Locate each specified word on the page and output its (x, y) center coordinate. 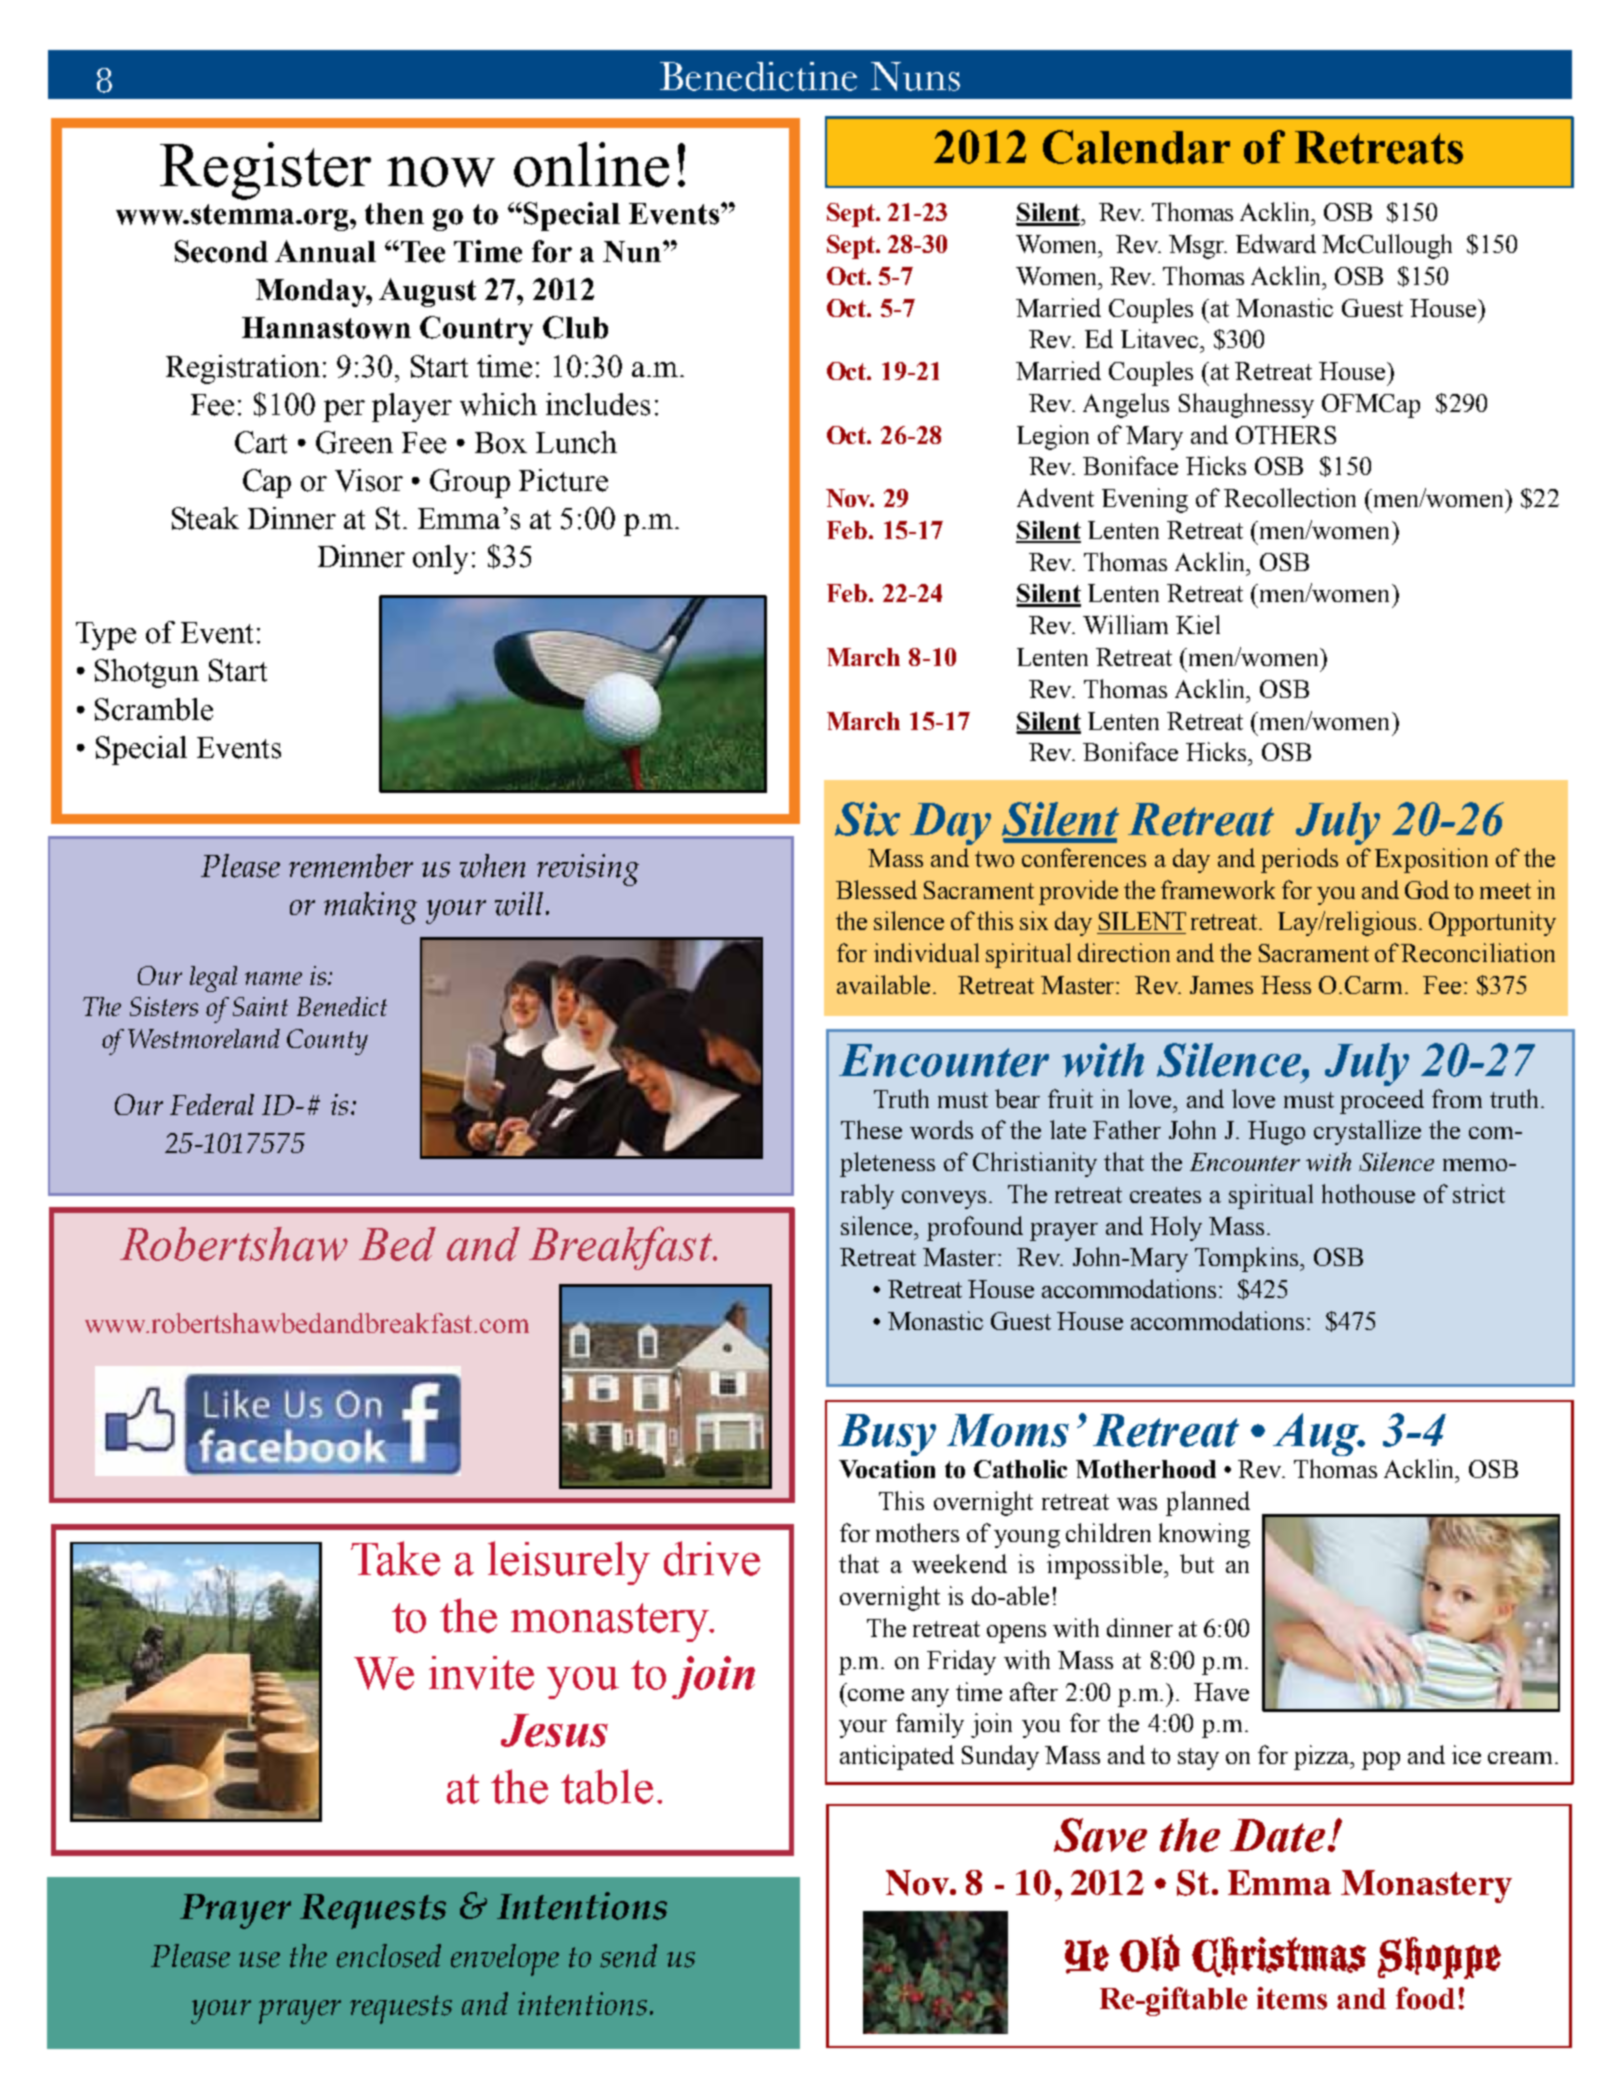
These (871, 1129)
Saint (260, 1006)
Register (265, 171)
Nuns (915, 76)
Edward (1276, 243)
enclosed (389, 1956)
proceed (1382, 1101)
